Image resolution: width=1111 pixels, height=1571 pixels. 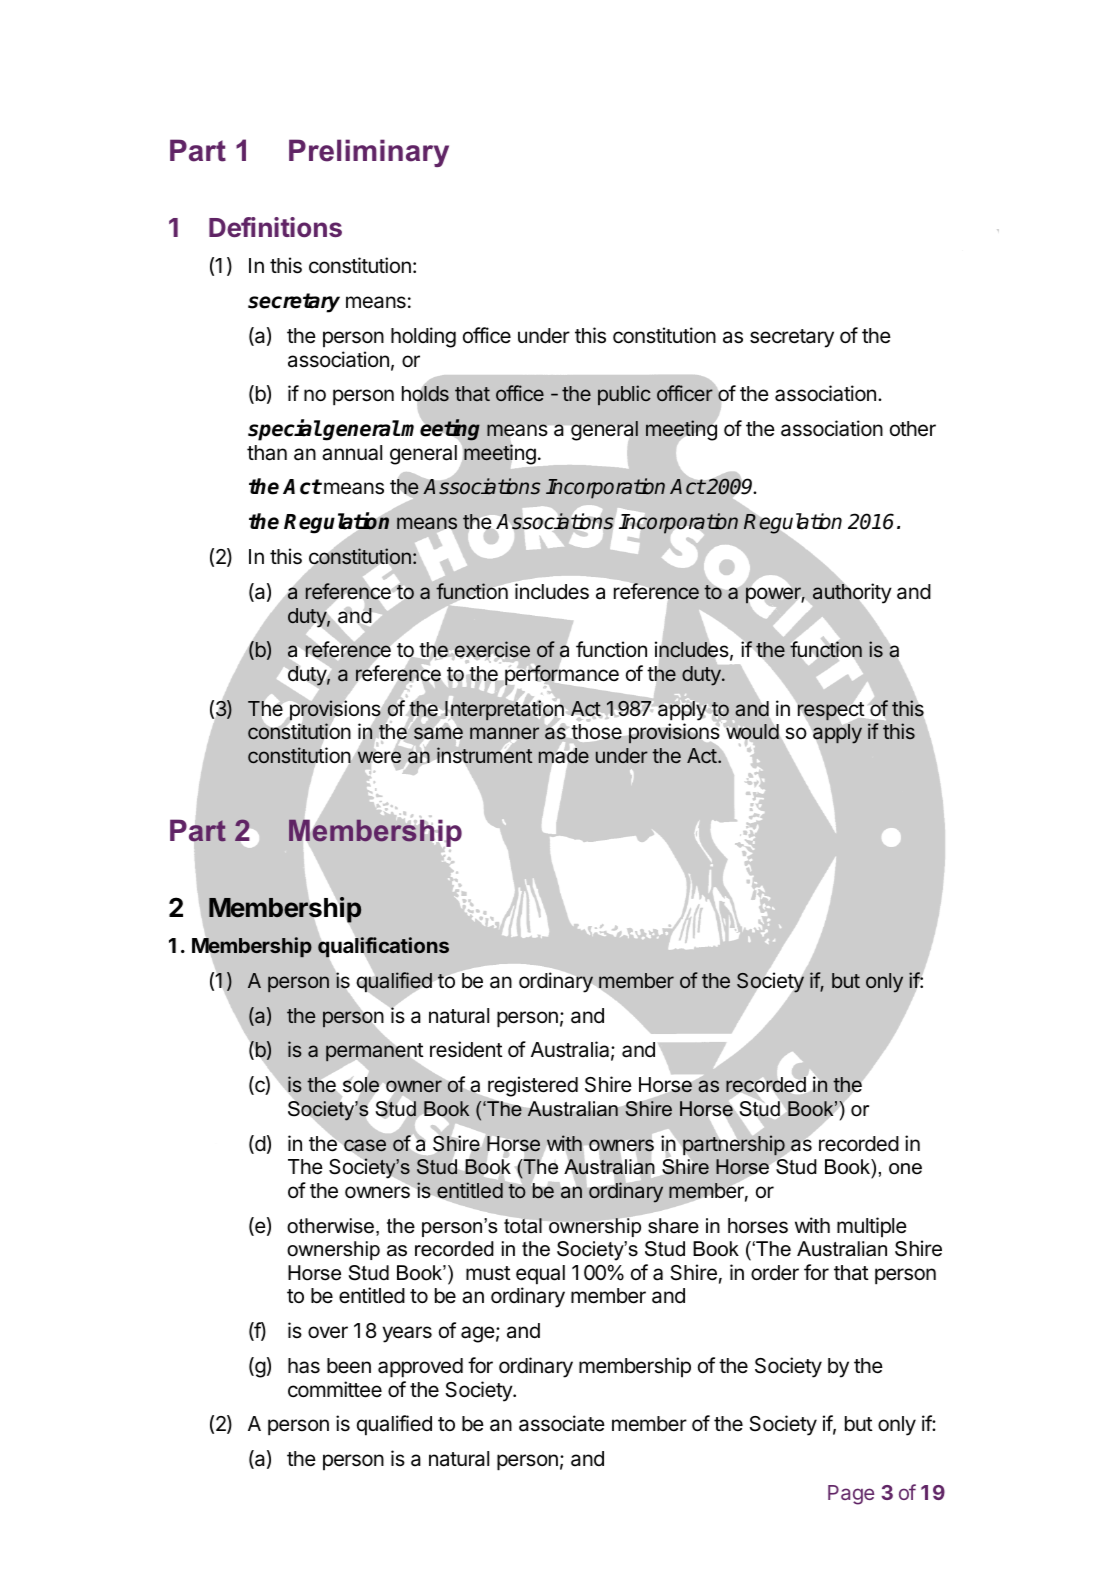 What do you see at coordinates (335, 1389) in the screenshot?
I see `committee` at bounding box center [335, 1389].
